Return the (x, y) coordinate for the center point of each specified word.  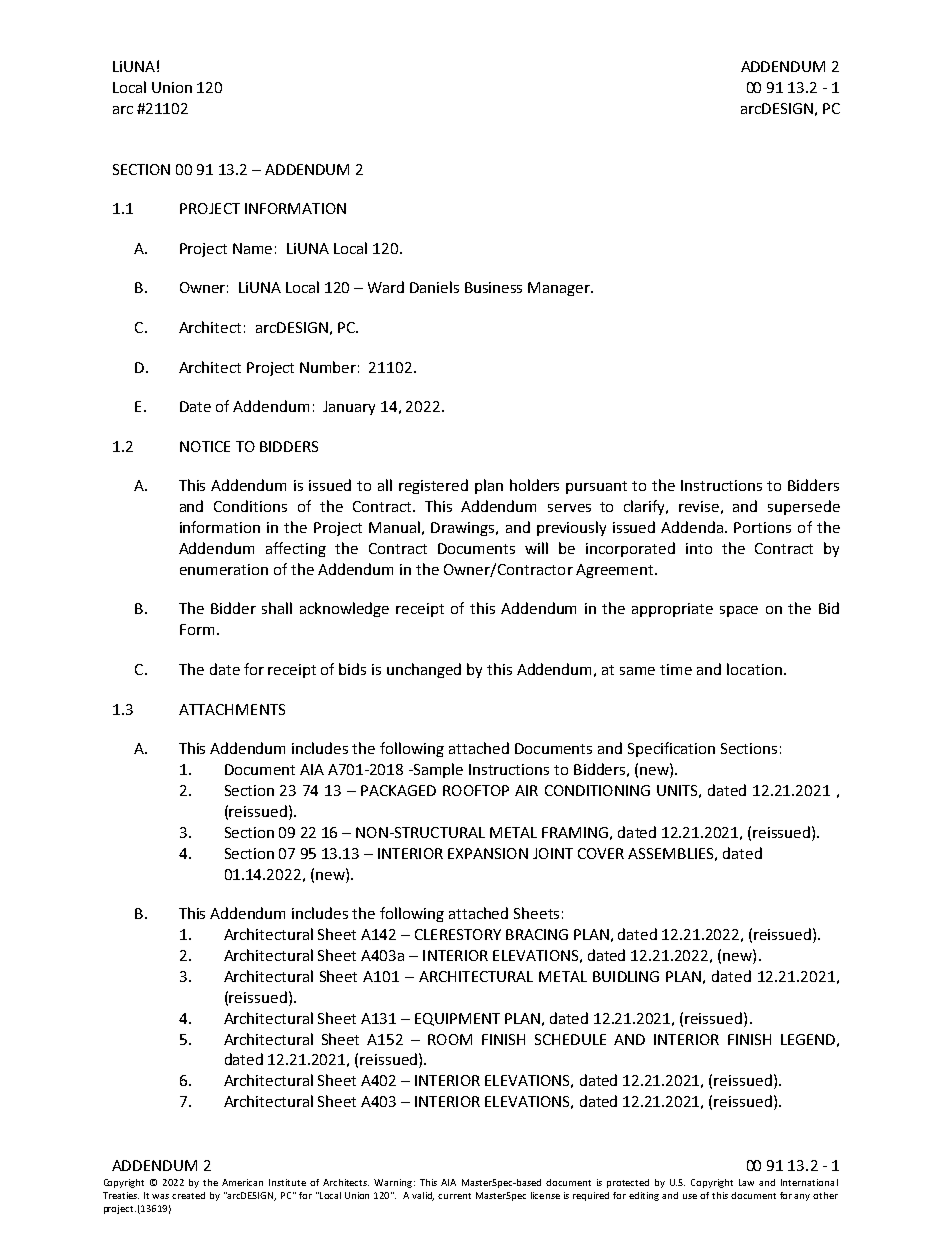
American (242, 1182)
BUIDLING (626, 976)
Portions (762, 527)
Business (493, 287)
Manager (560, 289)
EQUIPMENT (457, 1019)
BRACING (537, 934)
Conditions (250, 506)
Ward (386, 287)
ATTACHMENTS (232, 709)
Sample (437, 770)
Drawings (464, 529)
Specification (671, 749)
